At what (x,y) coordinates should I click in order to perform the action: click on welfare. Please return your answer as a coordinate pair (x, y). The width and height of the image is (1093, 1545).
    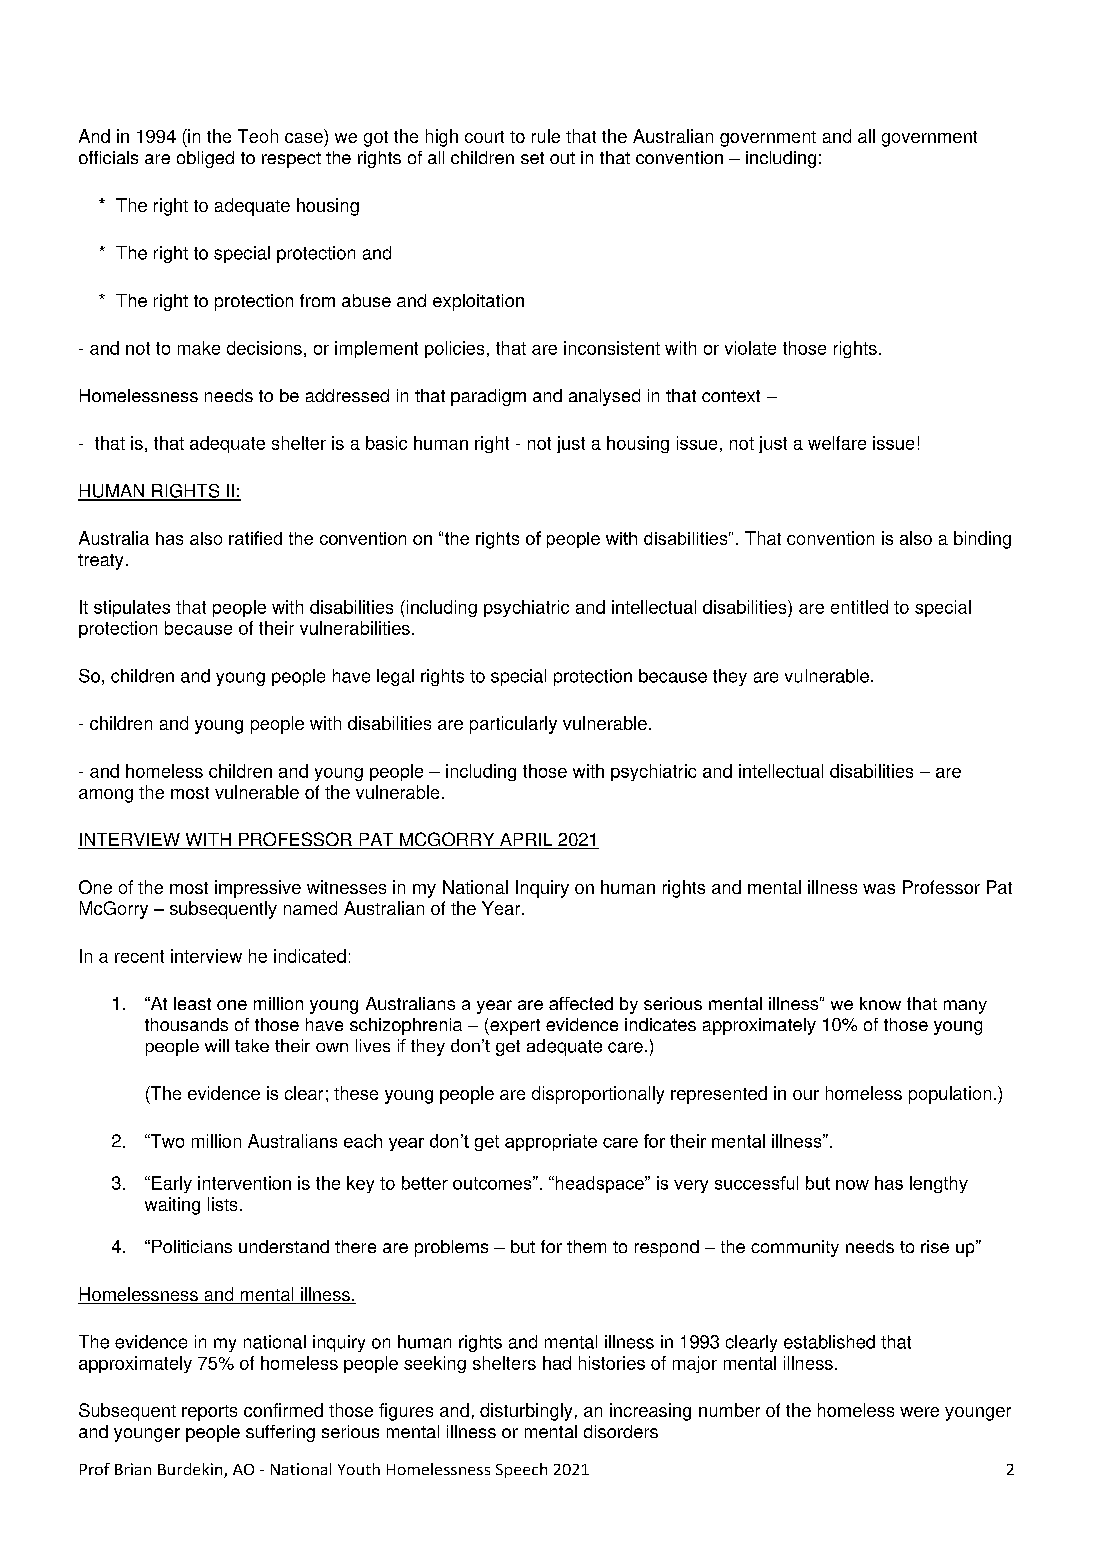
    Looking at the image, I should click on (837, 443).
